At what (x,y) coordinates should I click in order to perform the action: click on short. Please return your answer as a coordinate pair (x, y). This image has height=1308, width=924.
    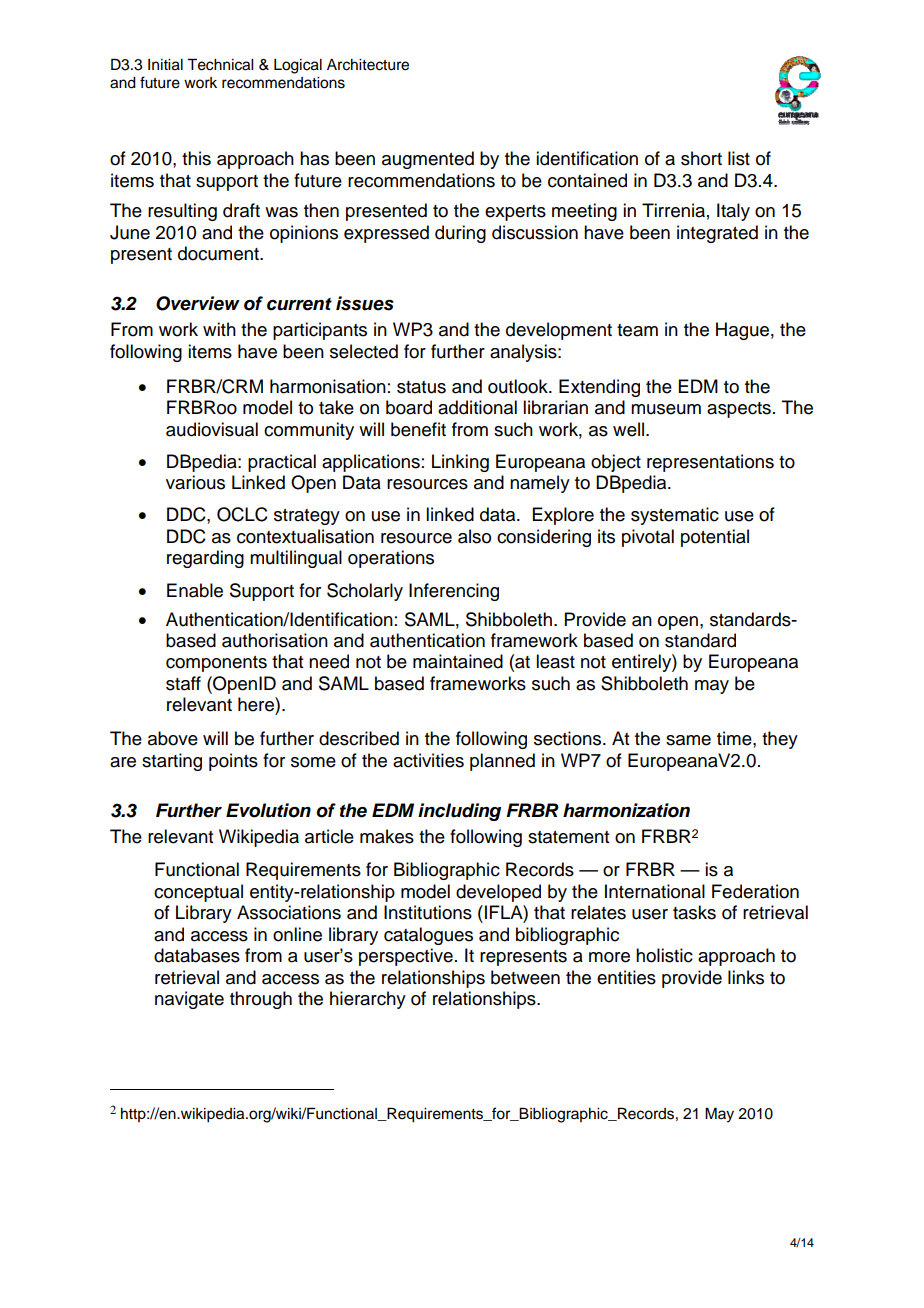
    Looking at the image, I should click on (701, 158).
